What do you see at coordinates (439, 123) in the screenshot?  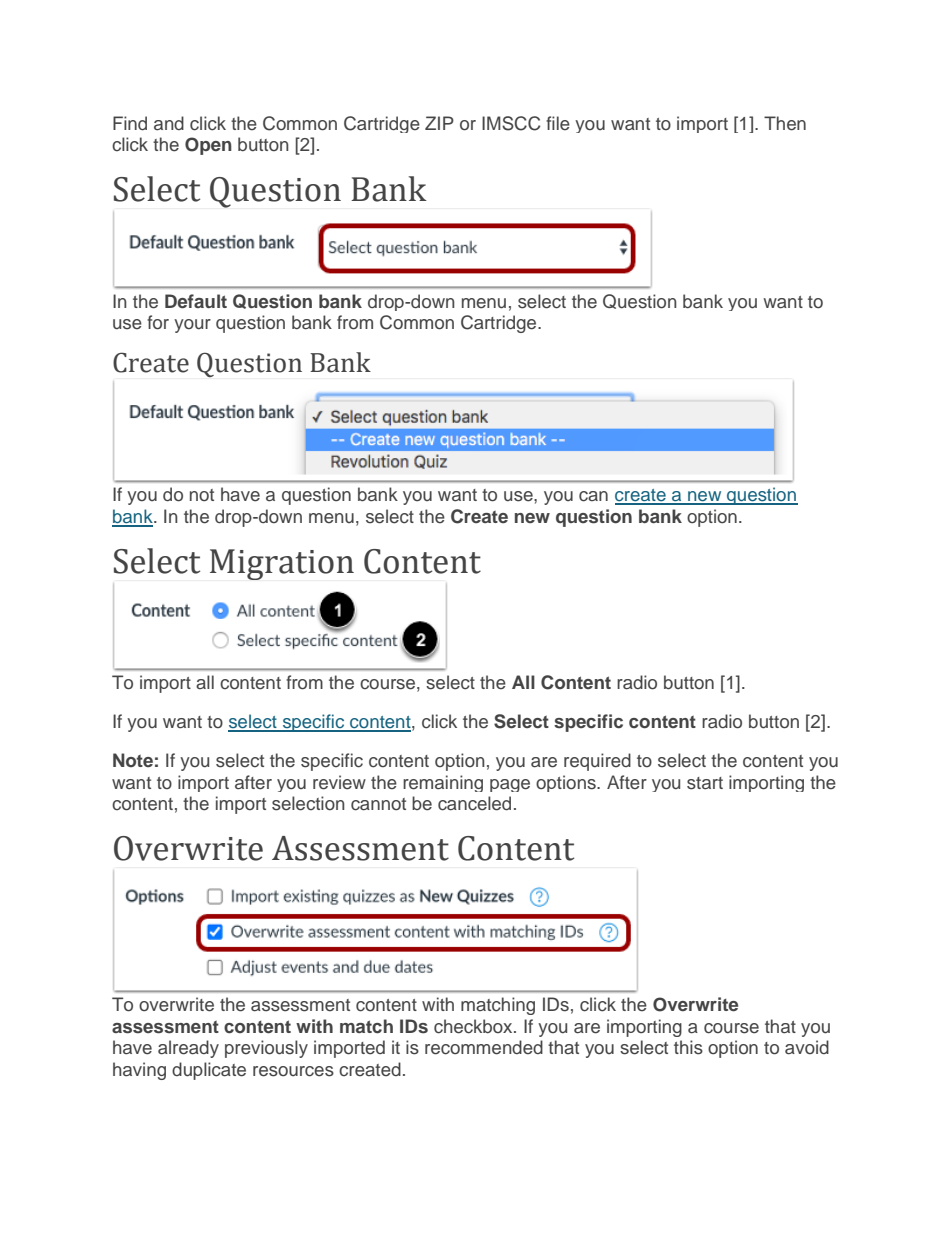 I see `ZIP` at bounding box center [439, 123].
